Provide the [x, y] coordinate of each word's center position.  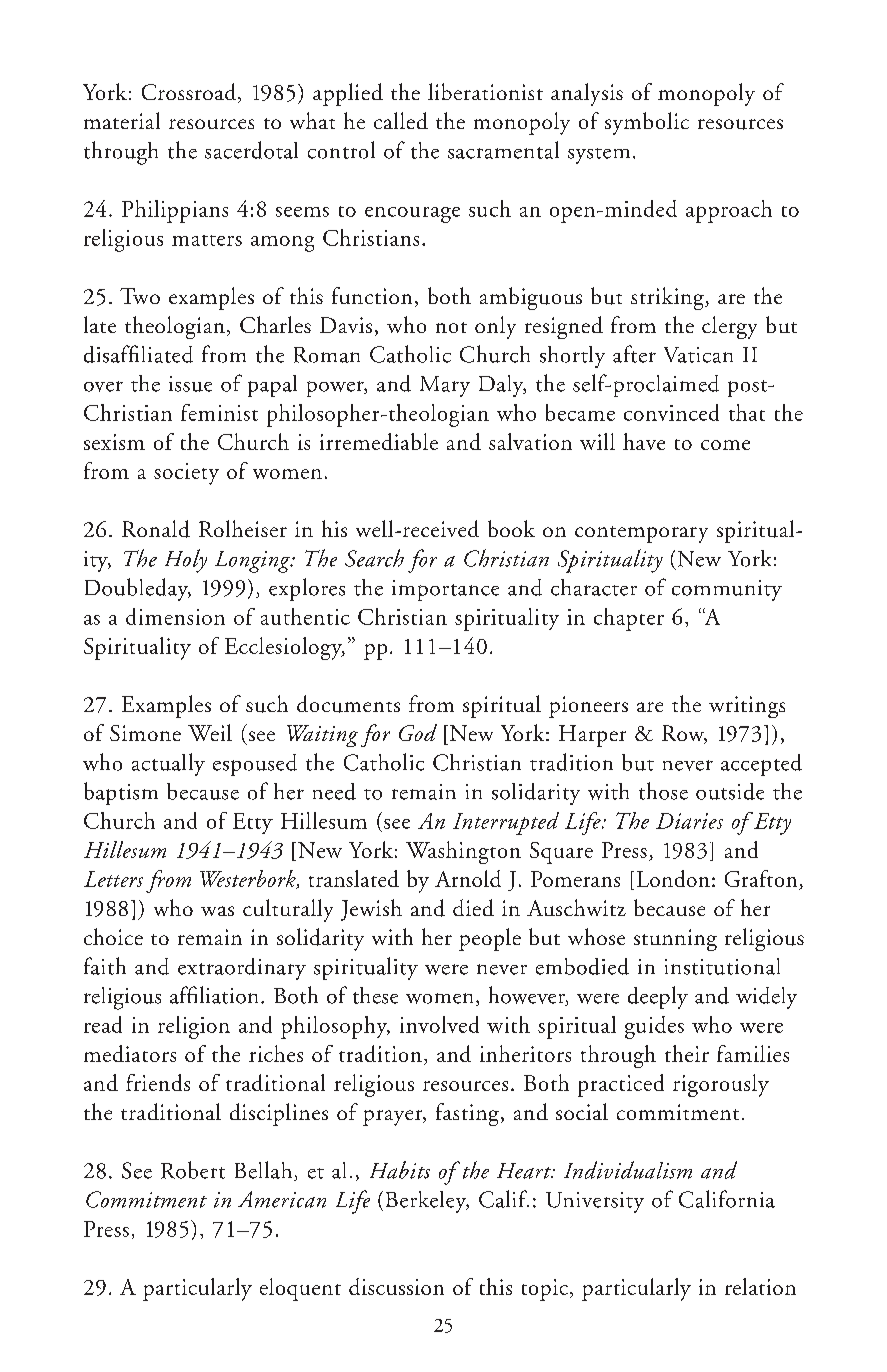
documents [348, 704]
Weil [210, 732]
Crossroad [190, 93]
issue [190, 384]
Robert [193, 1170]
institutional [722, 966]
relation [760, 1286]
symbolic [647, 123]
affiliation [214, 995]
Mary [445, 386]
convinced [671, 412]
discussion [396, 1286]
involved [439, 1024]
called [401, 120]
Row [684, 734]
